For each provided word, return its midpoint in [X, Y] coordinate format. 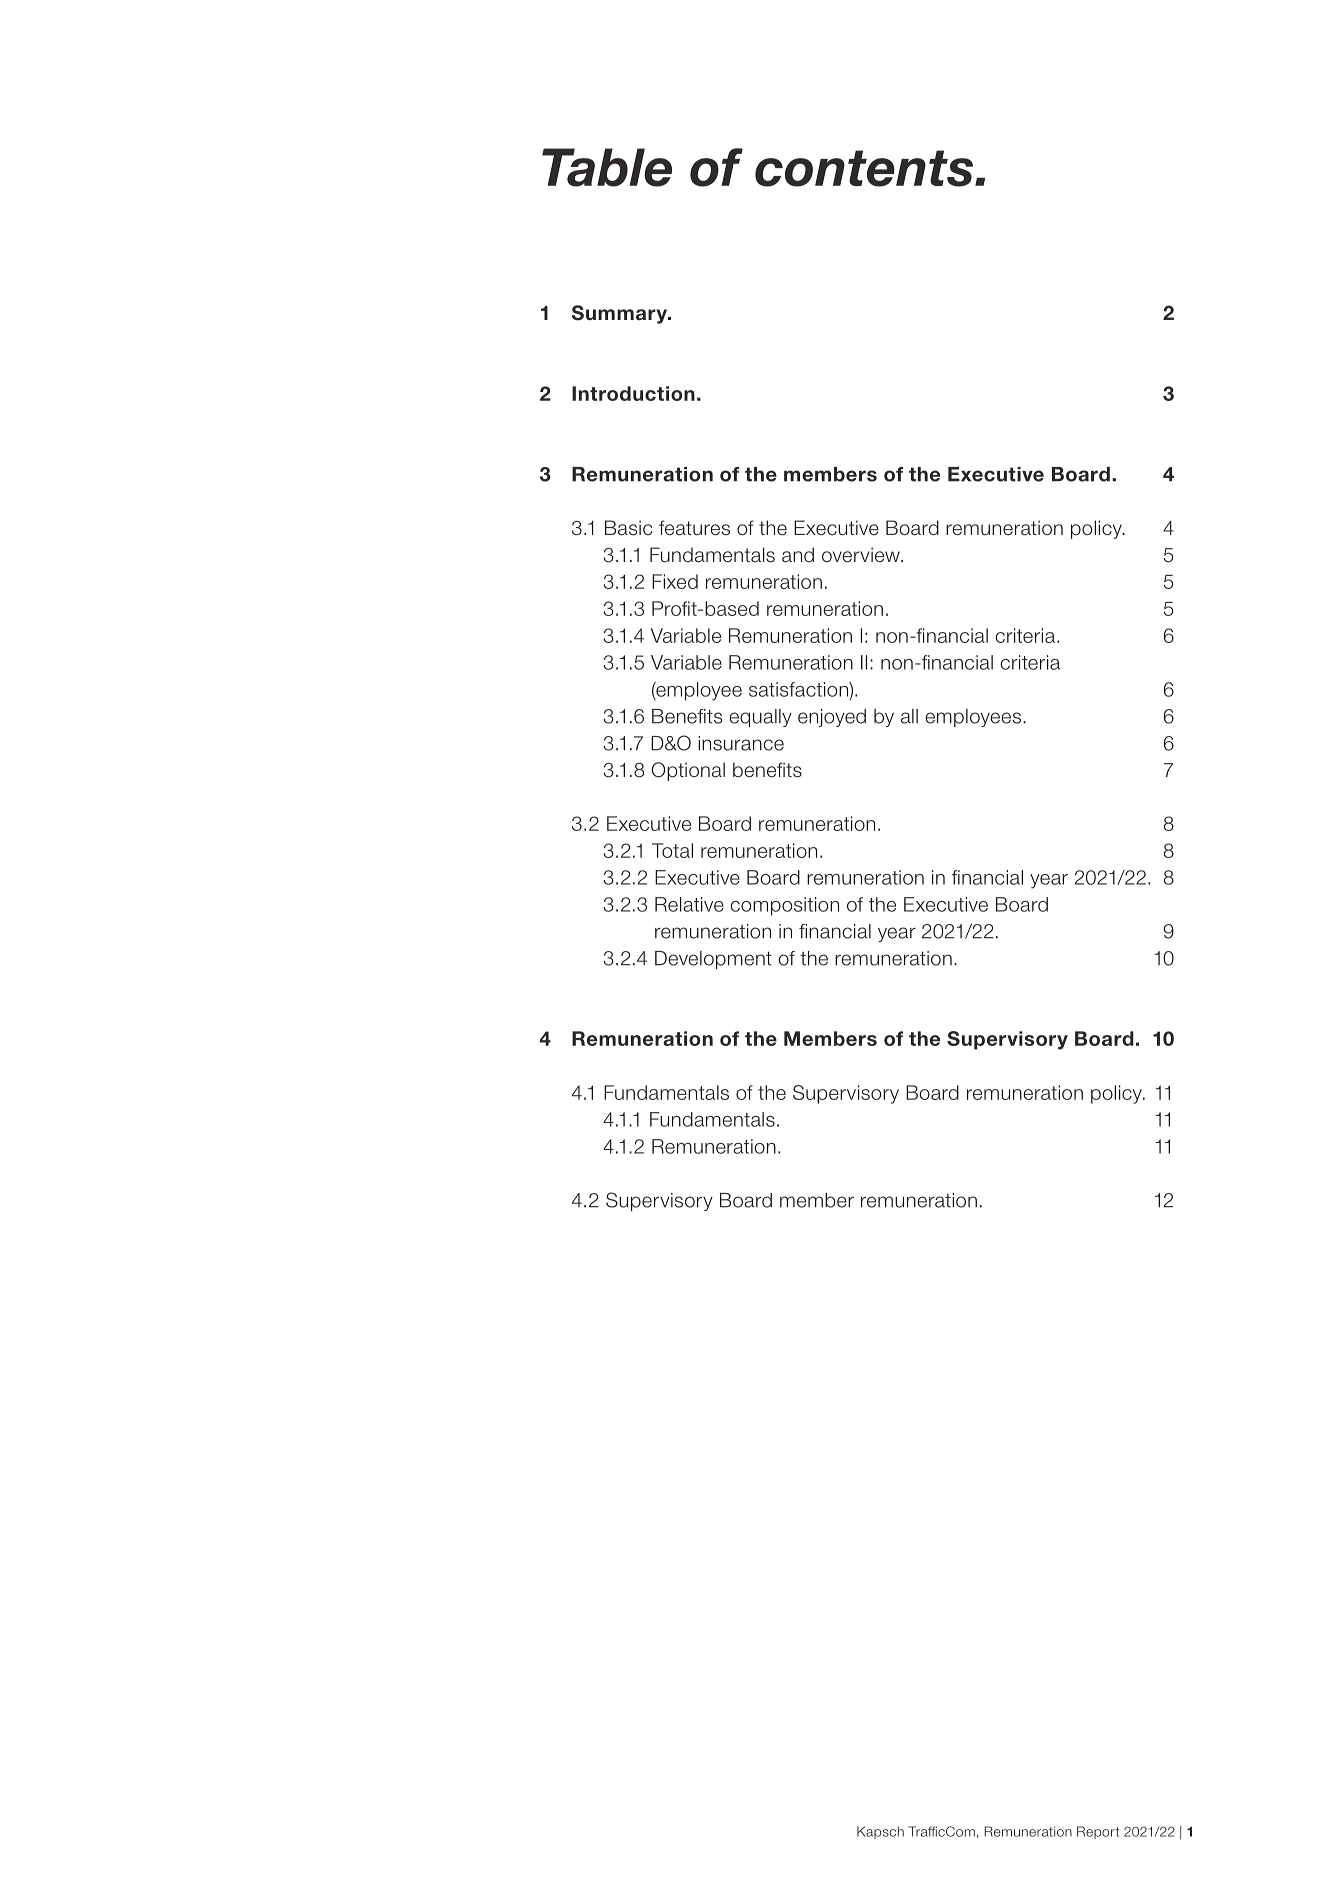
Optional [688, 771]
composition [784, 906]
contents [865, 168]
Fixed [675, 581]
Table [607, 167]
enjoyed [832, 718]
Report [1098, 1832]
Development [713, 960]
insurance [741, 743]
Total [672, 850]
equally [760, 718]
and [798, 555]
